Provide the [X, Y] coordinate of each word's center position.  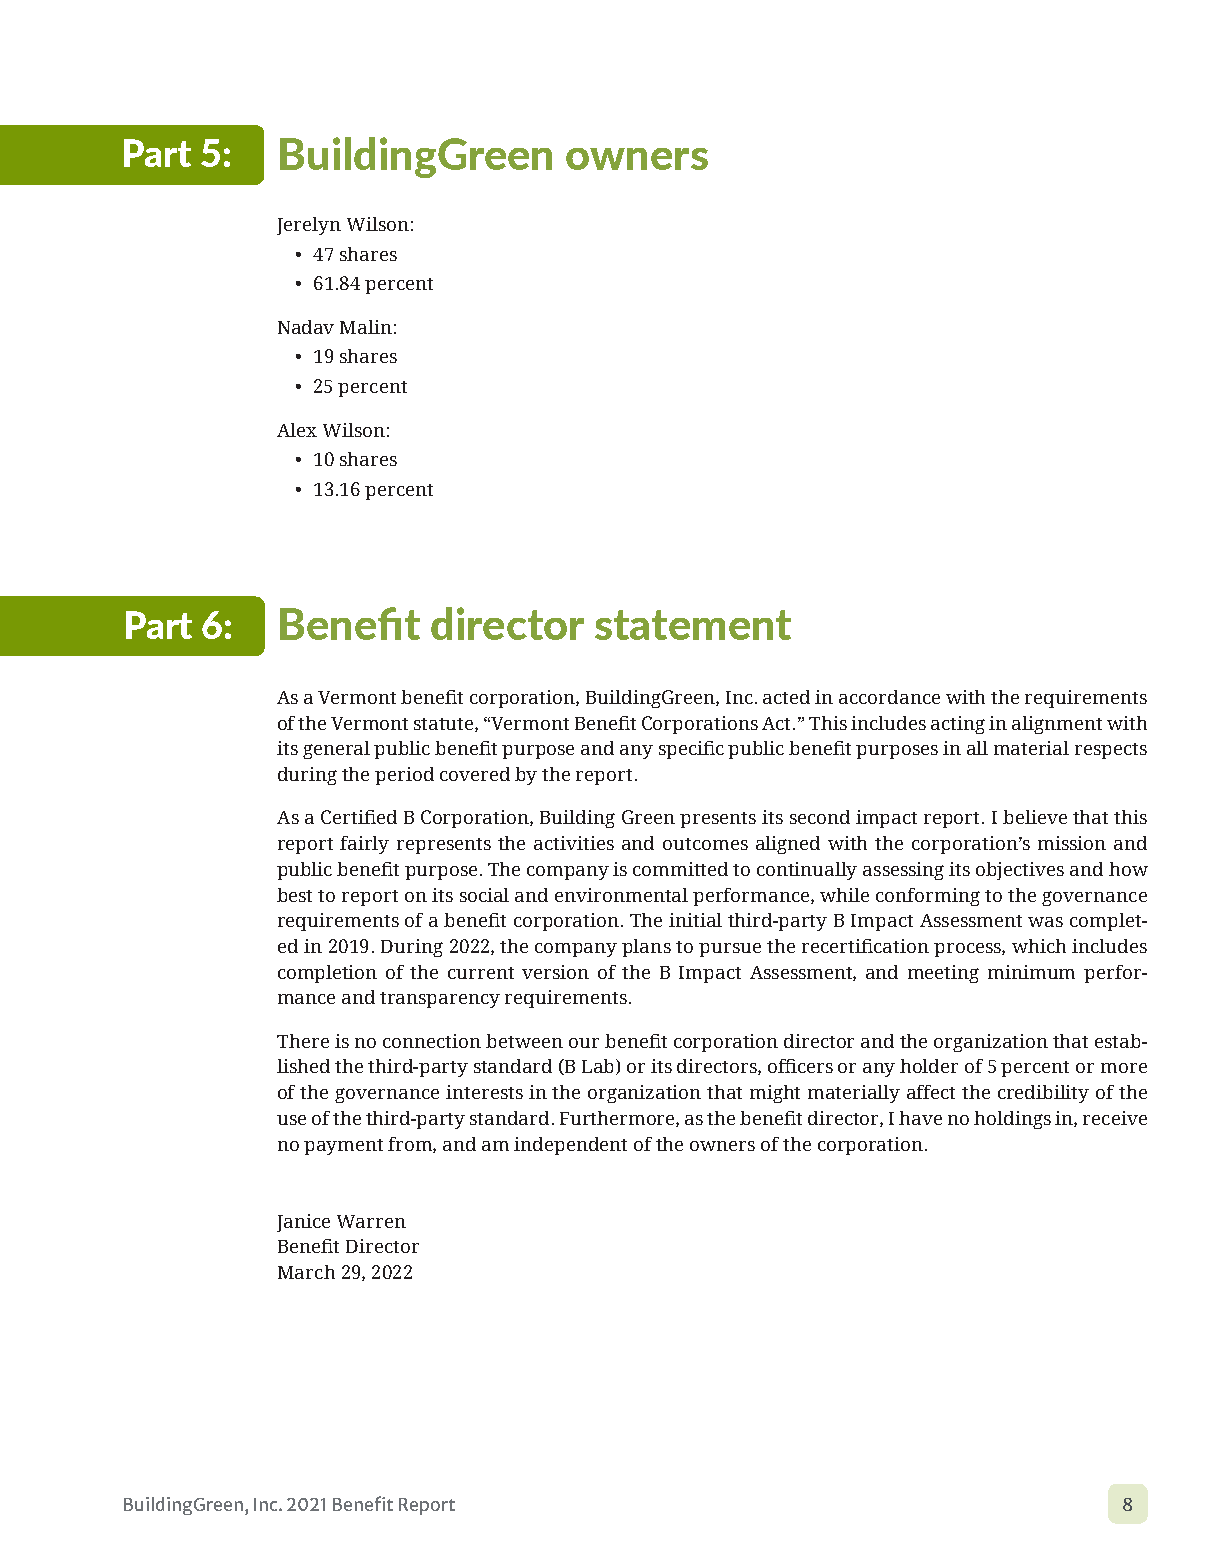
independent [570, 1146]
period [404, 776]
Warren [371, 1221]
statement [693, 625]
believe [1035, 817]
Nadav [306, 327]
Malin [366, 327]
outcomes [705, 844]
